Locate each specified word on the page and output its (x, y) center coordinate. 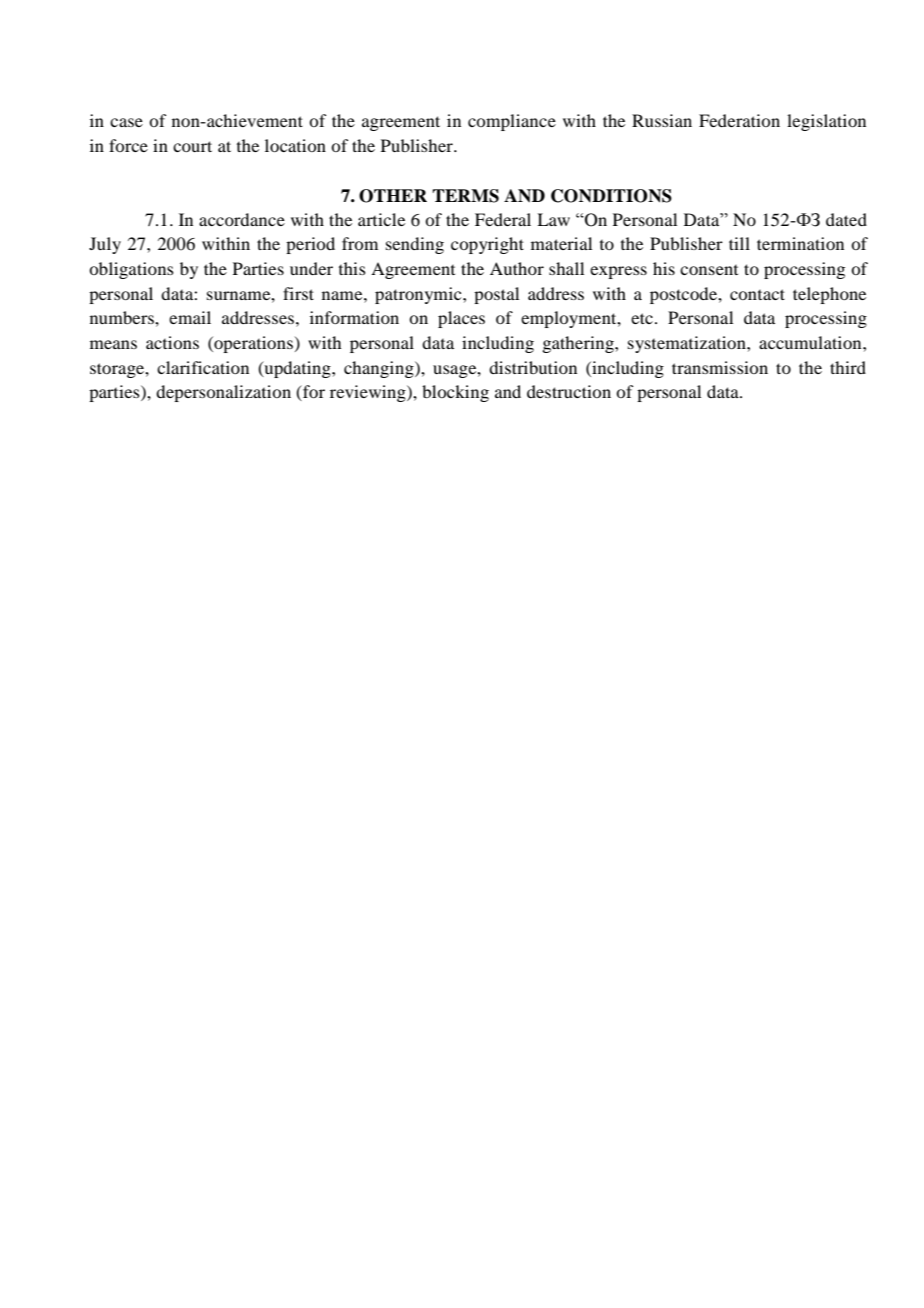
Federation (739, 120)
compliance (512, 122)
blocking (455, 393)
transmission (720, 367)
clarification (203, 367)
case (126, 122)
